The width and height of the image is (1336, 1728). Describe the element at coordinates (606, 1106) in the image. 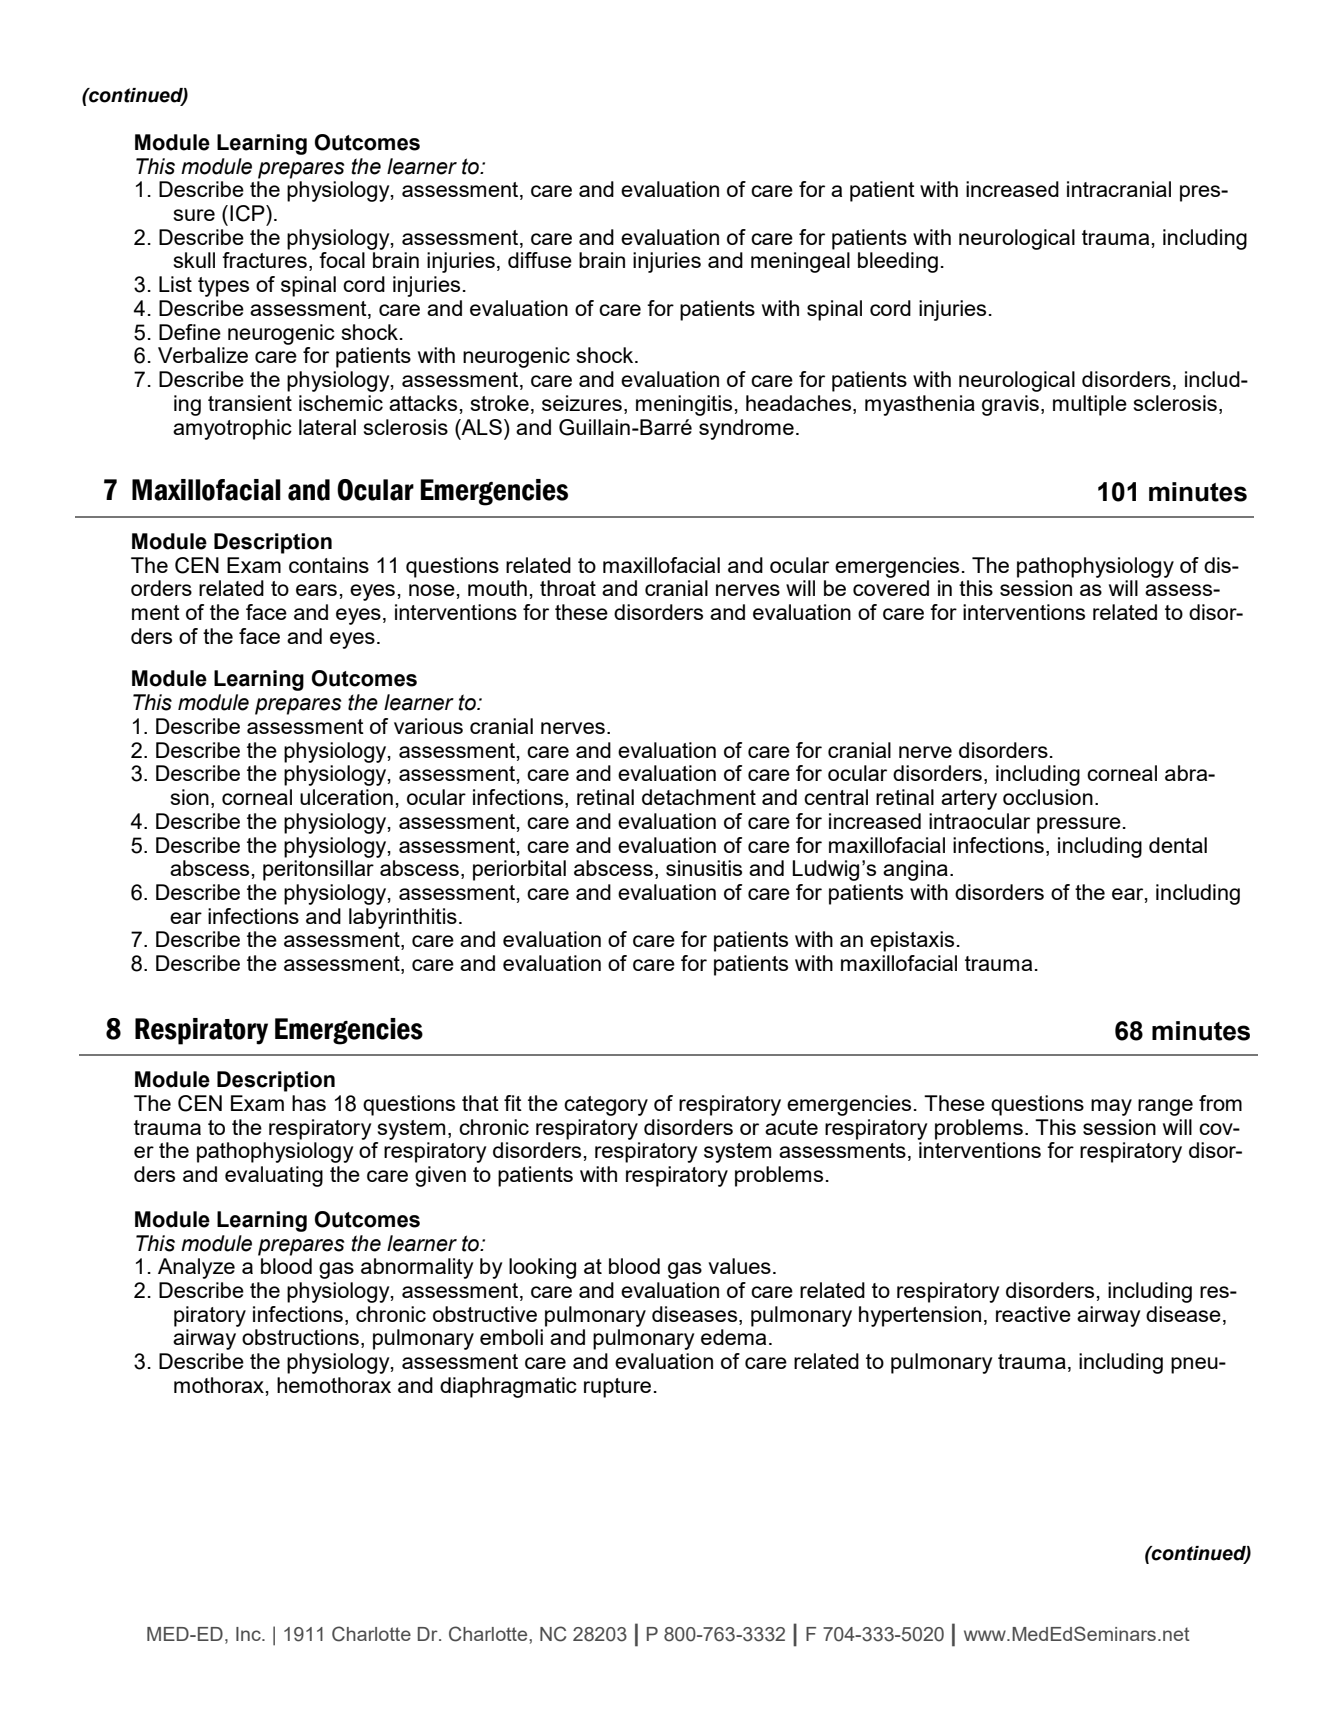

I see `category` at that location.
